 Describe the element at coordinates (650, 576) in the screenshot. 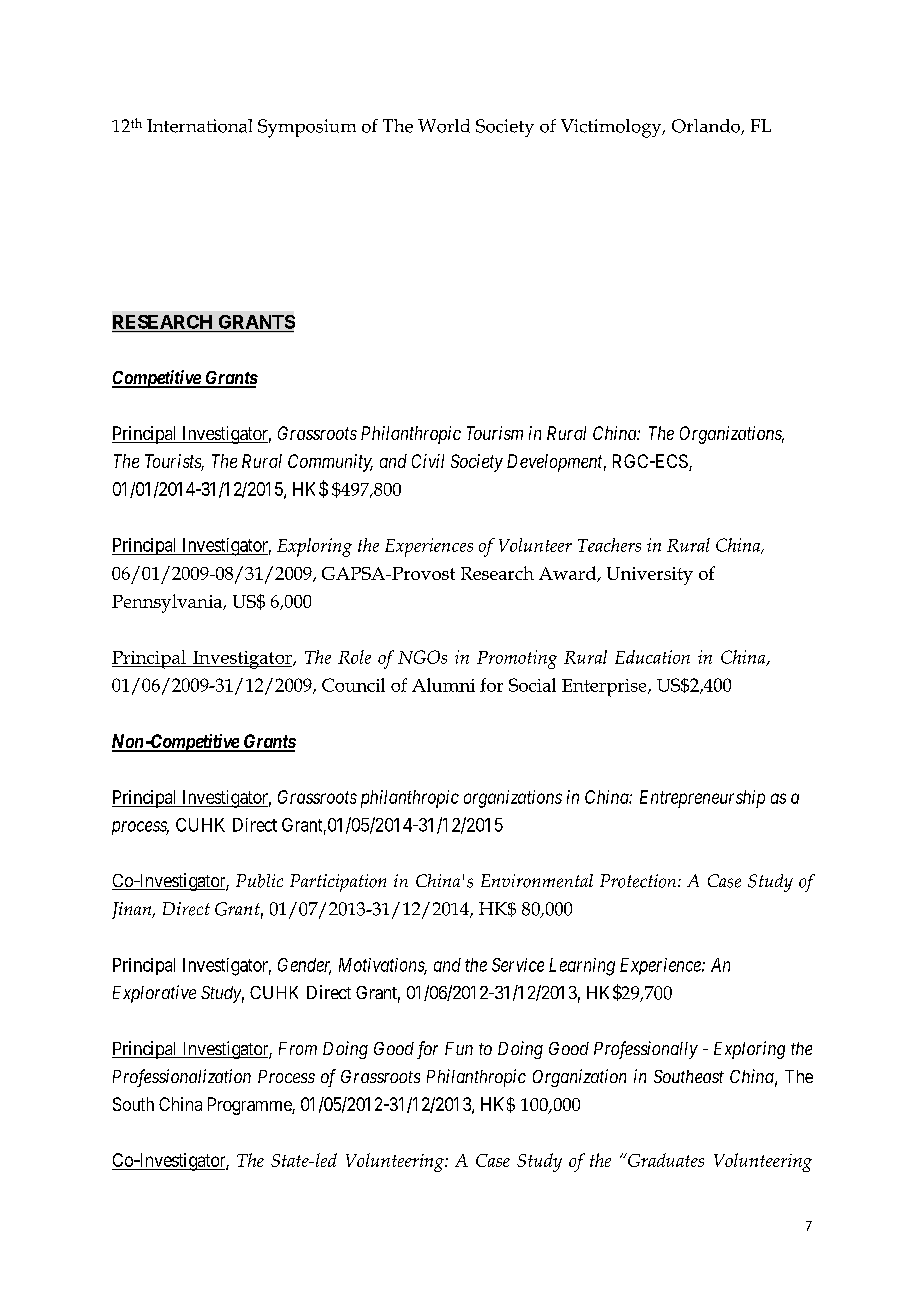

I see `University` at that location.
